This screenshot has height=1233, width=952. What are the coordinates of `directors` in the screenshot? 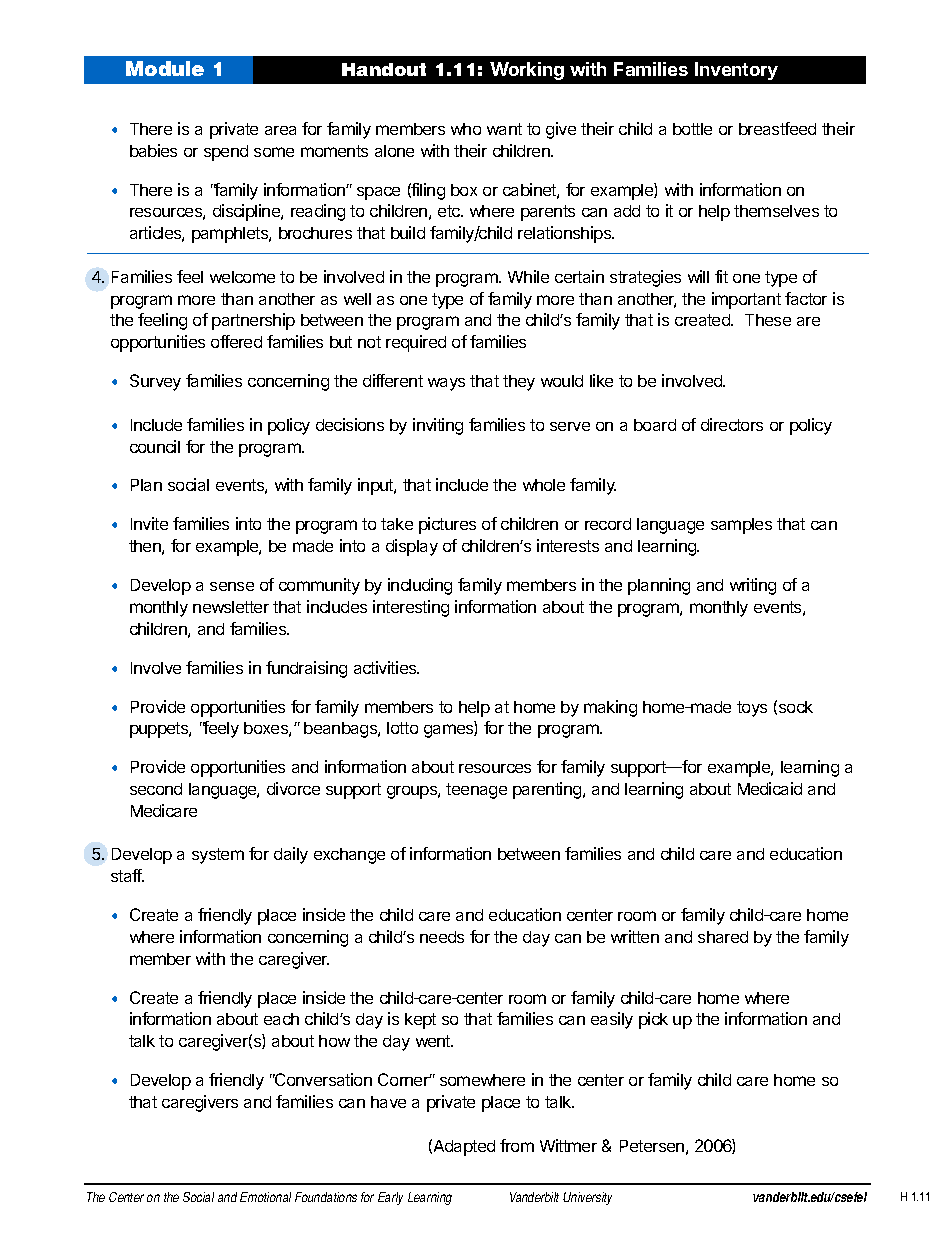 It's located at (732, 424).
